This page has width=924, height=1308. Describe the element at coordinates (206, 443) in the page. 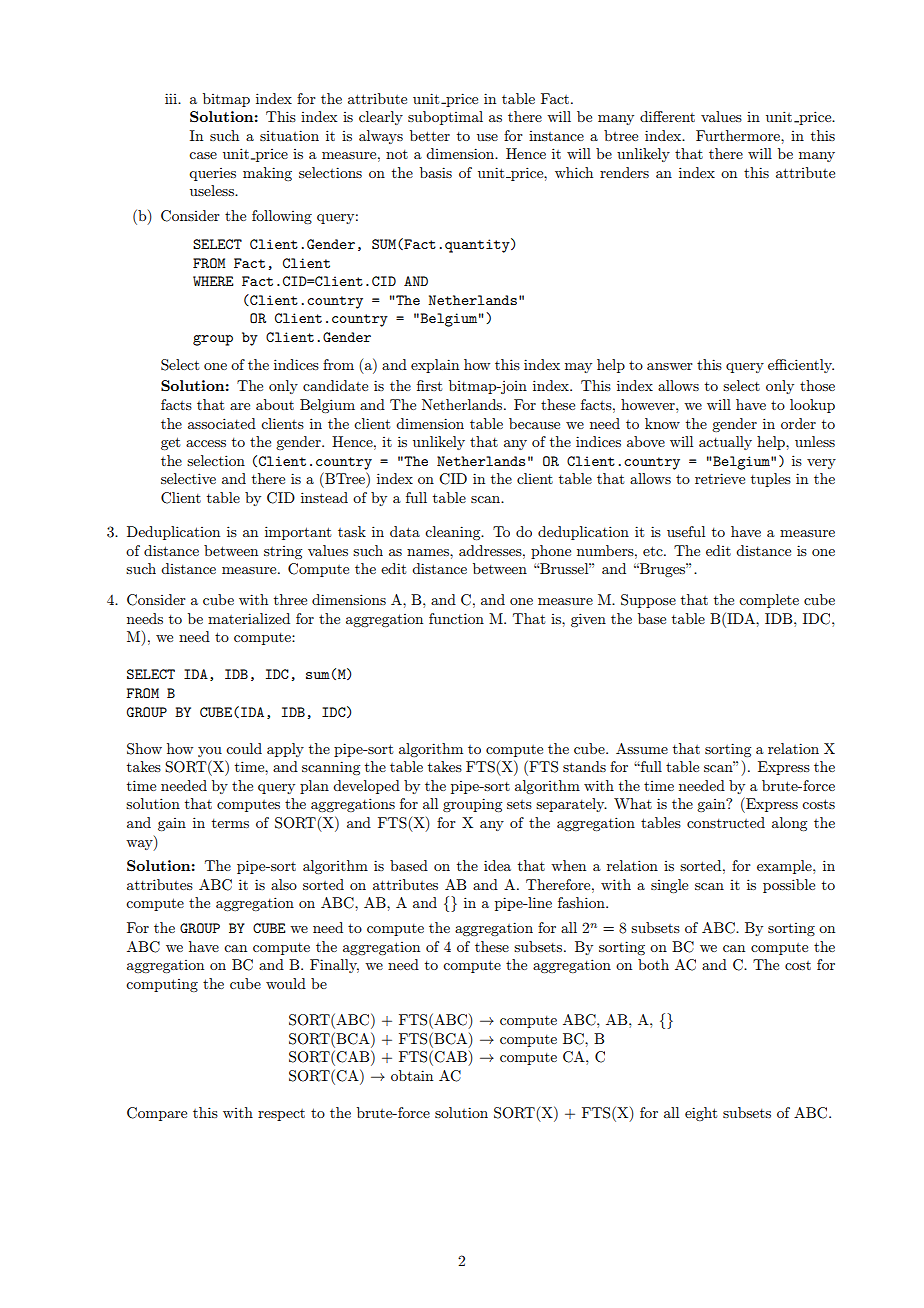

I see `access` at that location.
